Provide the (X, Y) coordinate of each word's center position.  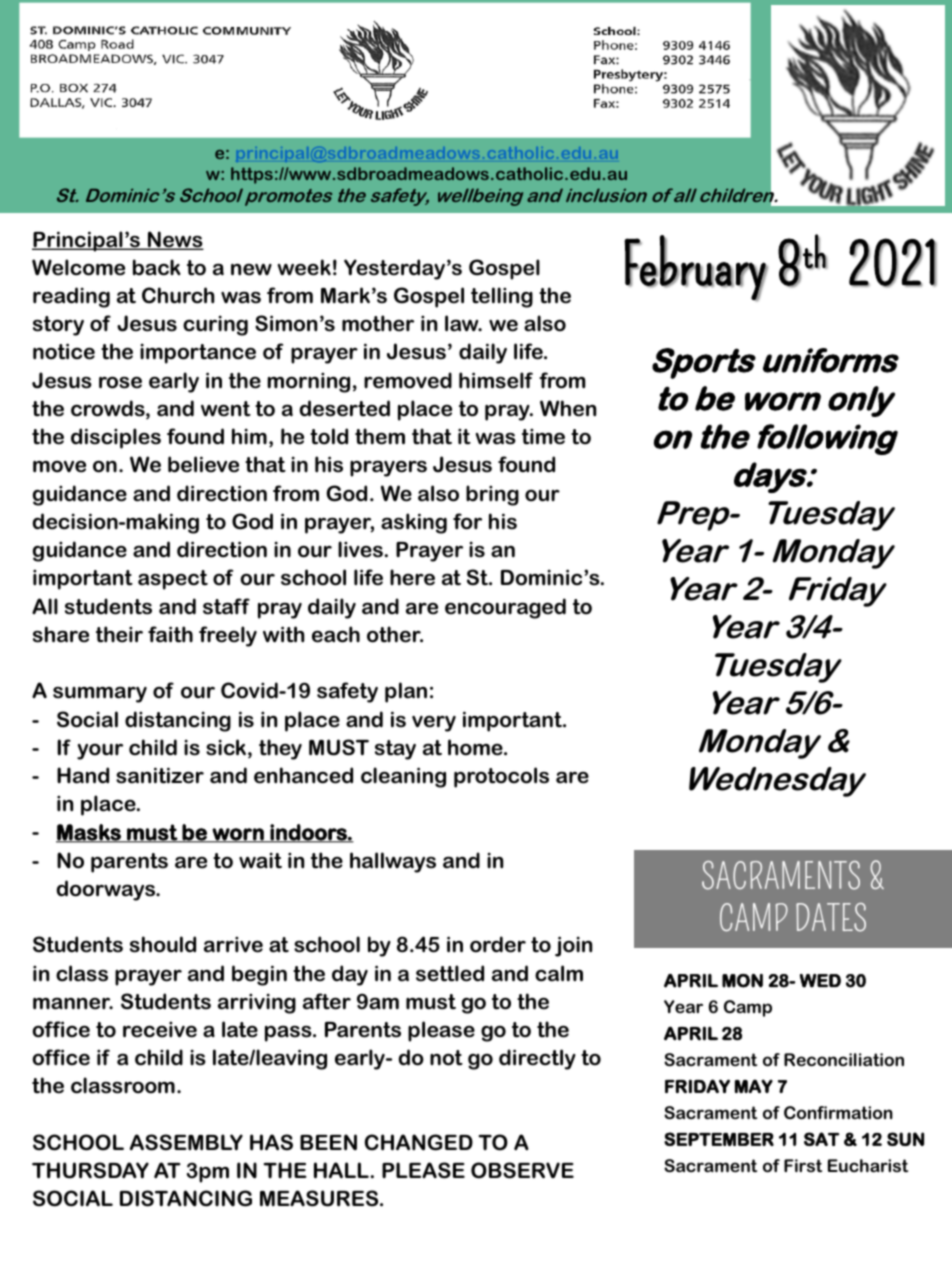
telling (502, 297)
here (412, 577)
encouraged (505, 608)
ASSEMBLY (186, 1142)
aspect (173, 580)
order (498, 944)
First (803, 1165)
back (157, 267)
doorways (107, 890)
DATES (831, 917)
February (695, 268)
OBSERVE (522, 1170)
